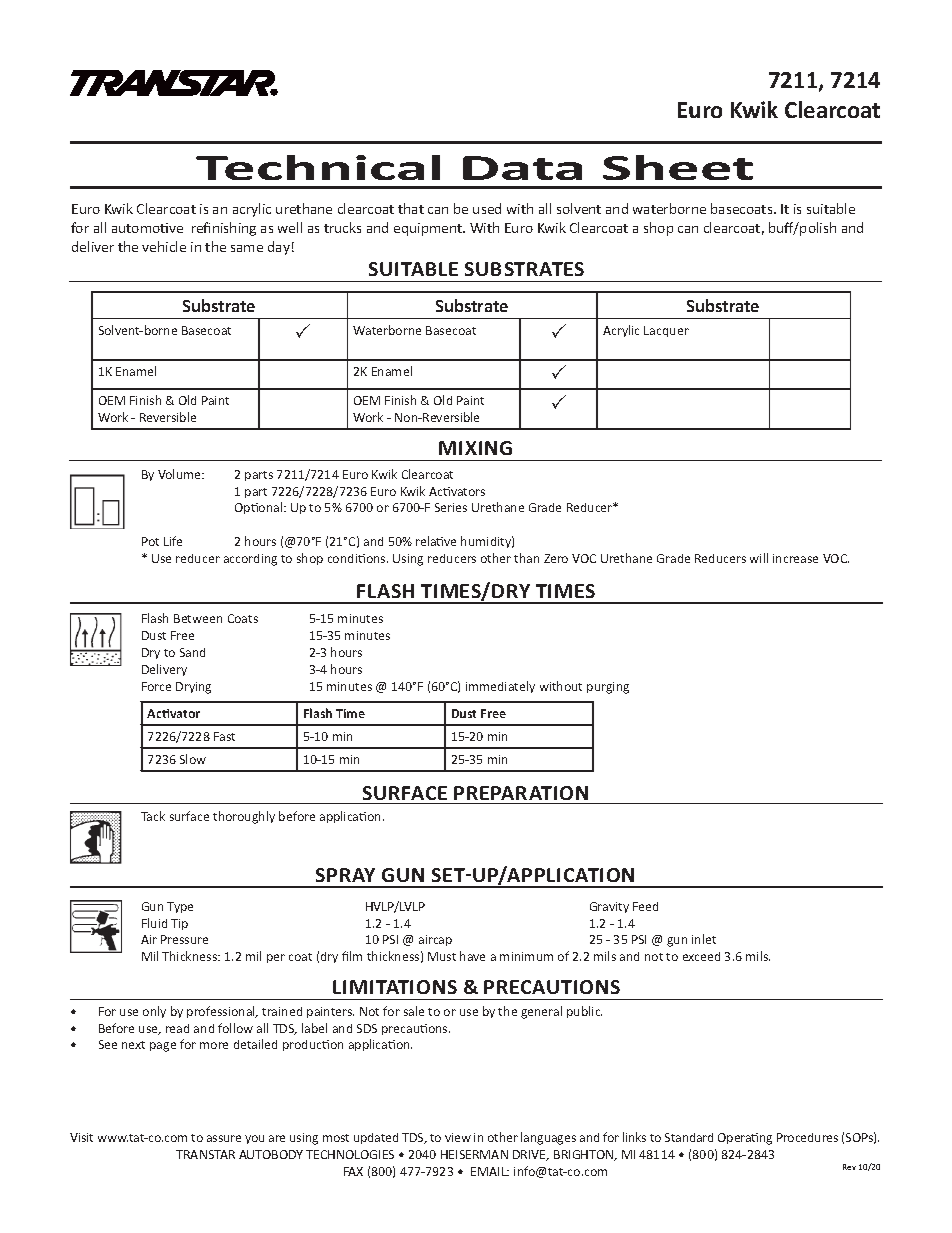 The image size is (952, 1233). What do you see at coordinates (147, 228) in the document?
I see `automotive` at bounding box center [147, 228].
